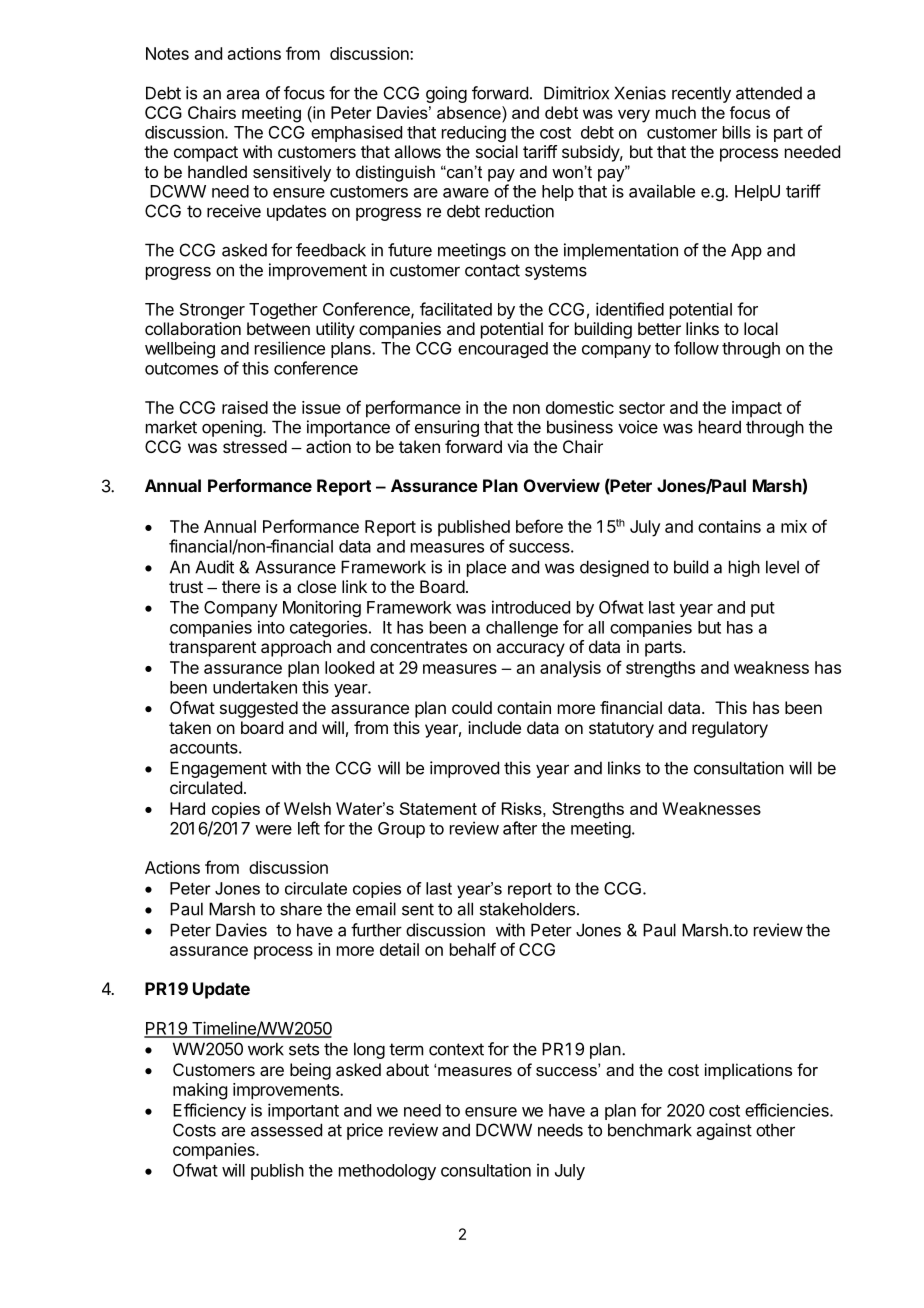 This image has width=924, height=1308. Describe the element at coordinates (286, 1130) in the image. I see `assessed` at that location.
